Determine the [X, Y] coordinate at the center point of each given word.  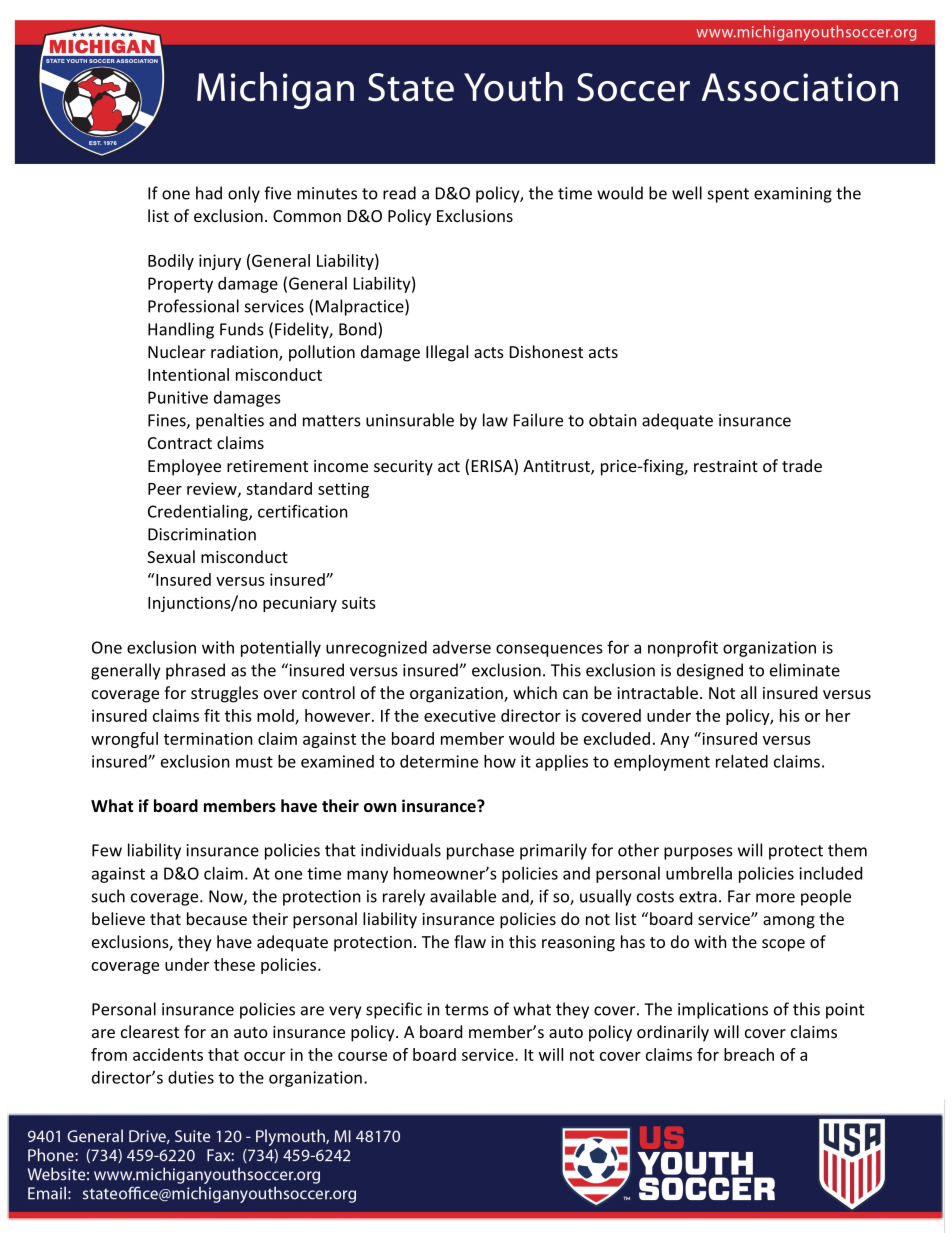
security [403, 468]
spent [728, 195]
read [399, 193]
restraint [726, 466]
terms [467, 1010]
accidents [168, 1054]
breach [749, 1054]
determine [439, 761]
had [209, 193]
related [742, 761]
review [213, 489]
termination [208, 738]
